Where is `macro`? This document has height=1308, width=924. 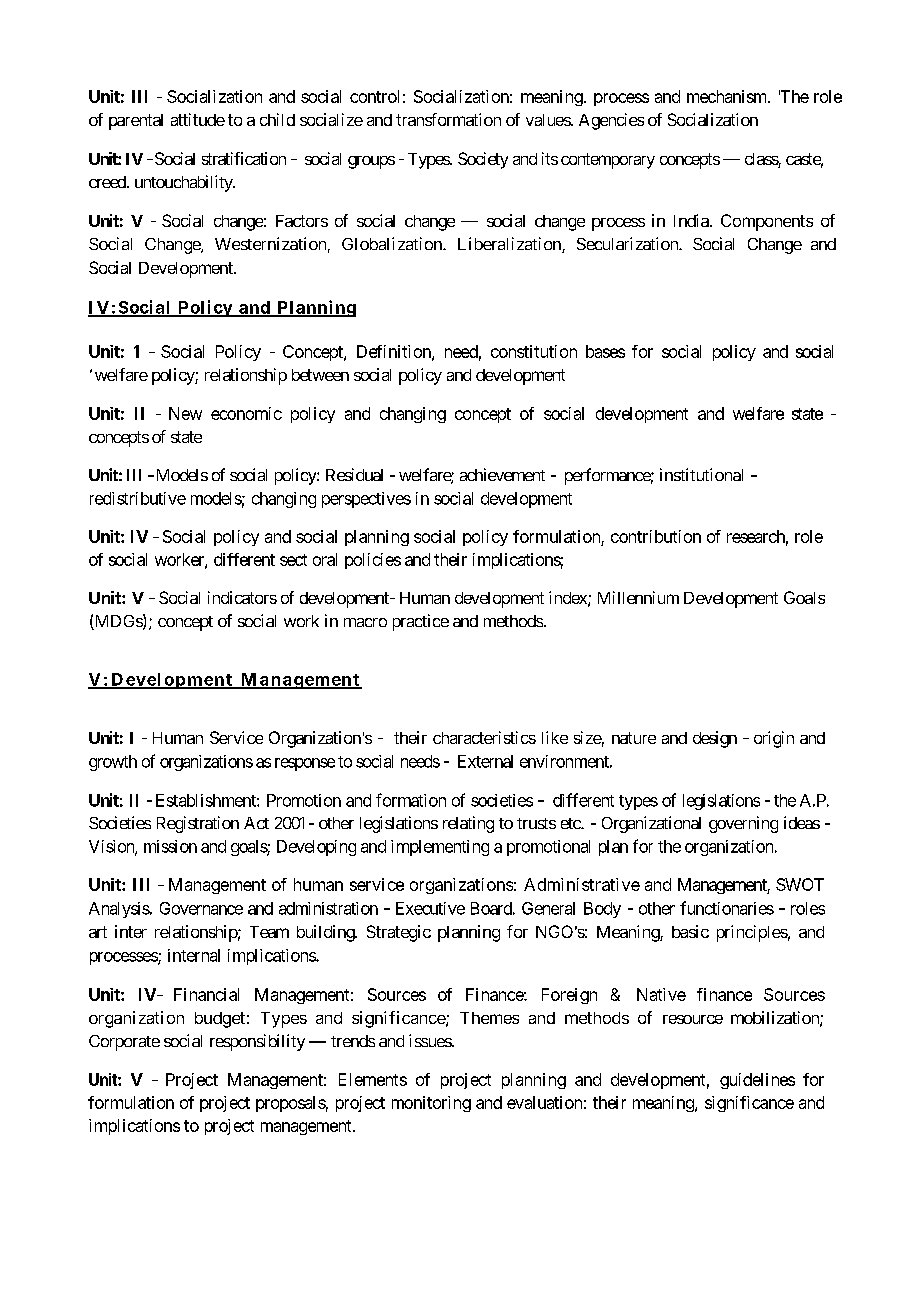 macro is located at coordinates (365, 622).
